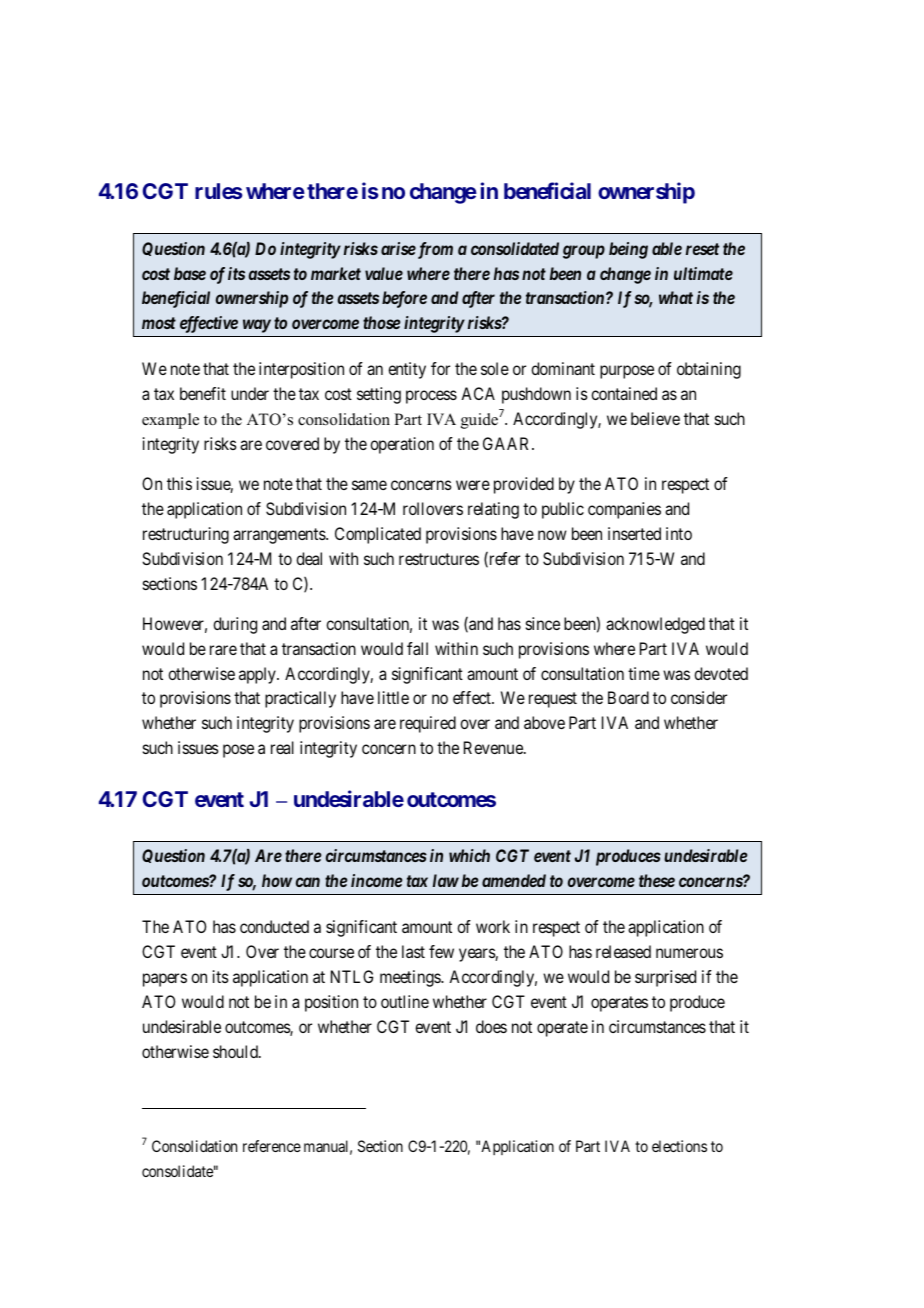  I want to click on base, so click(190, 273).
